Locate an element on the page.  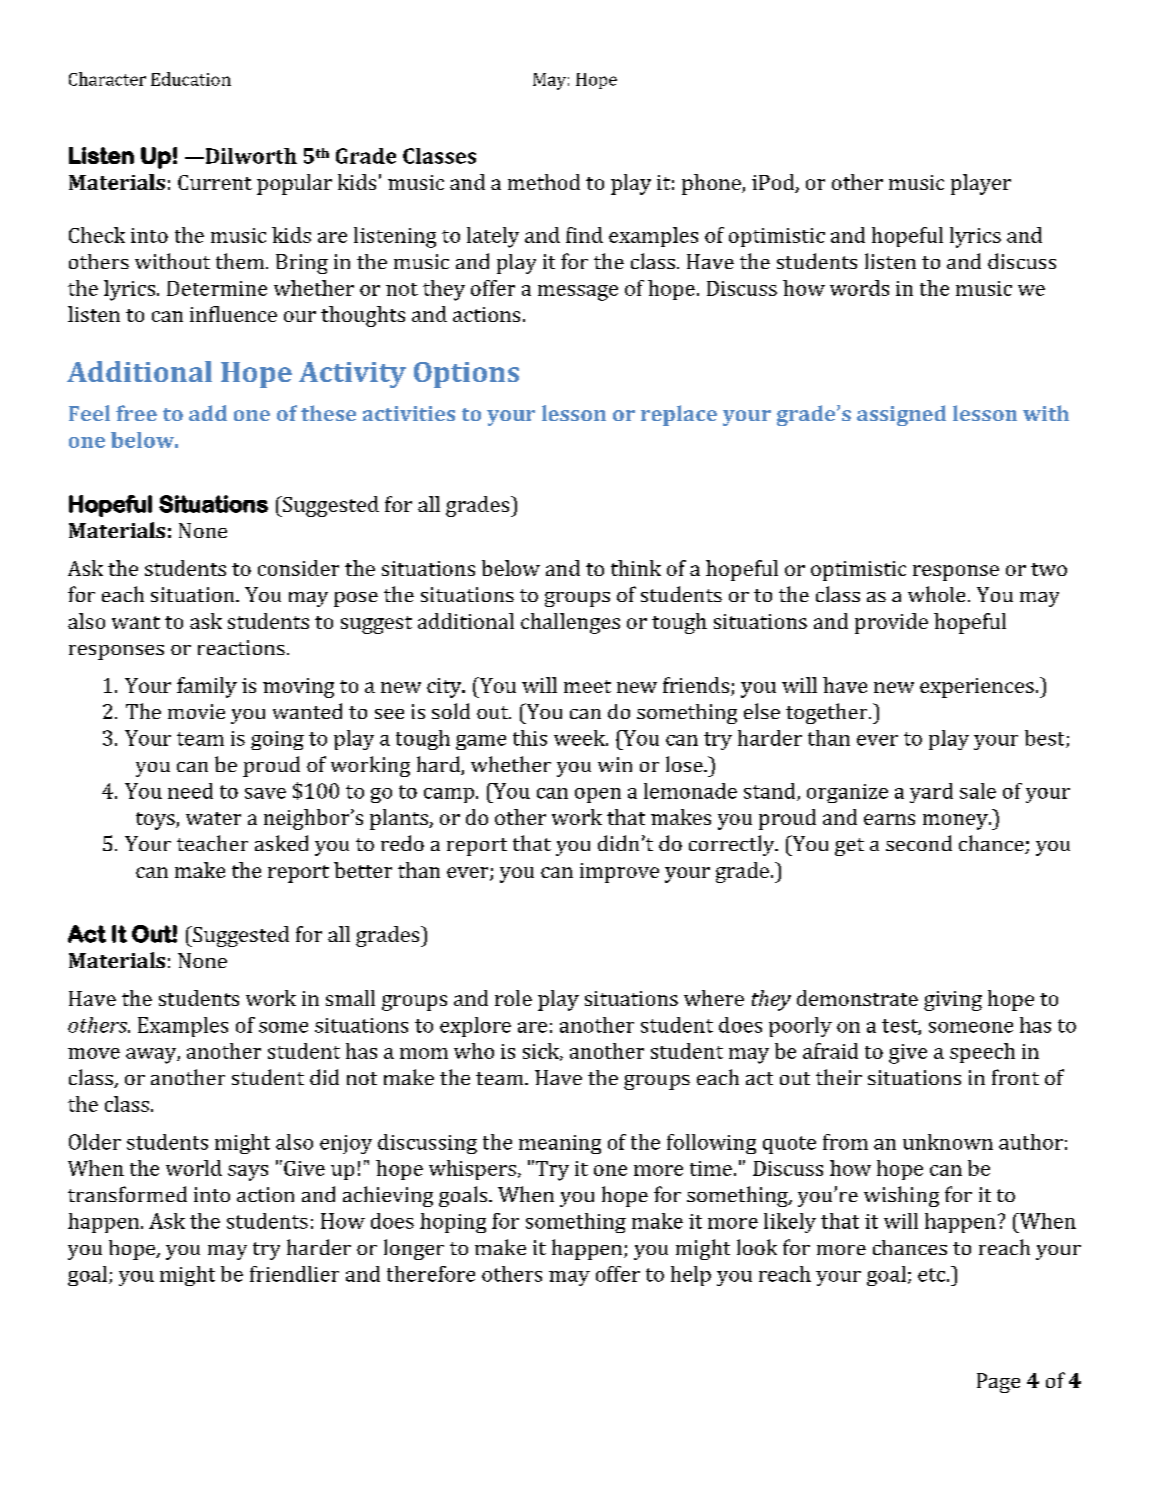
replace is located at coordinates (679, 415).
